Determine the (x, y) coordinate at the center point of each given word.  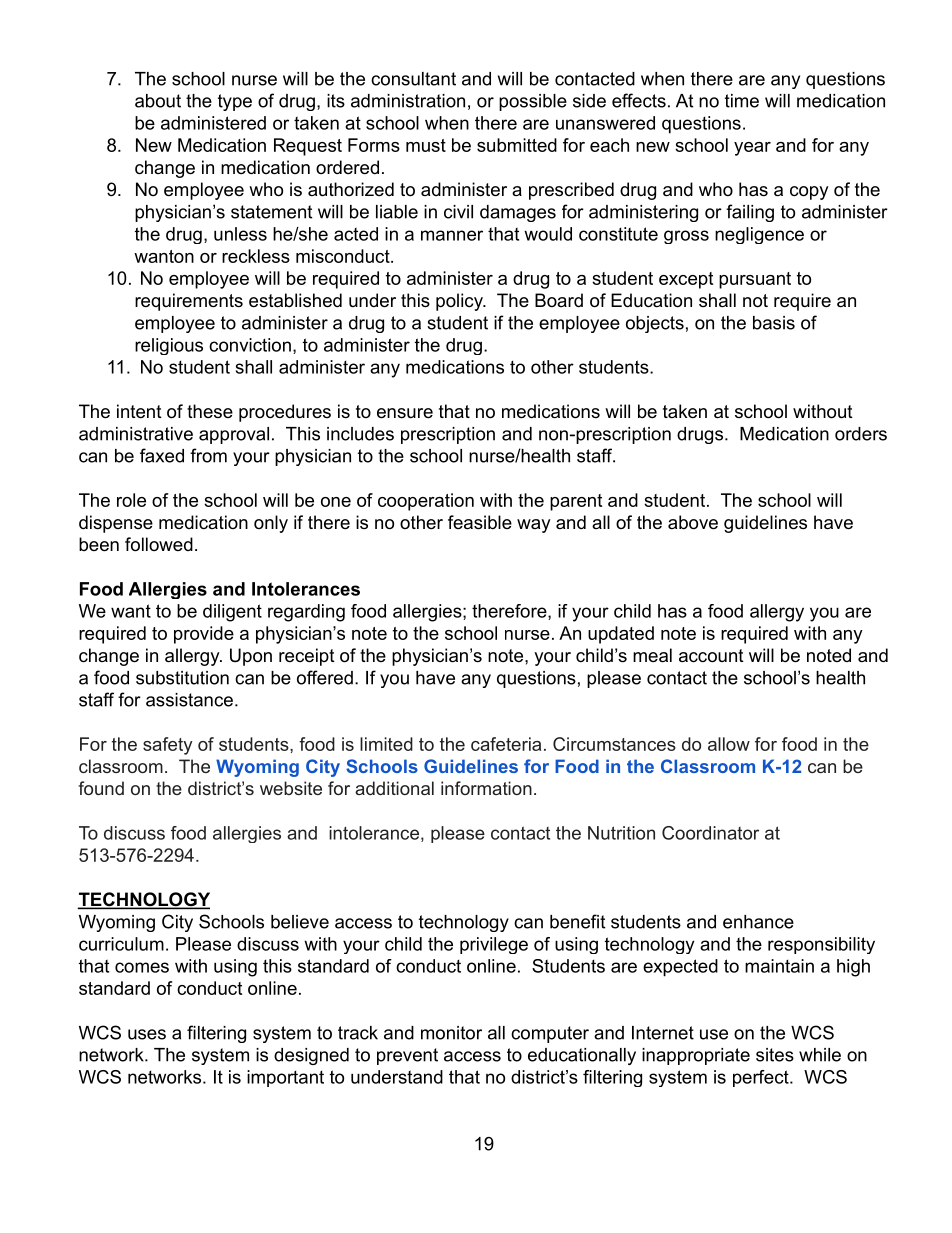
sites (775, 1055)
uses (147, 1034)
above (693, 522)
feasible (480, 522)
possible (533, 102)
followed (159, 544)
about (158, 101)
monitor (451, 1033)
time (742, 101)
